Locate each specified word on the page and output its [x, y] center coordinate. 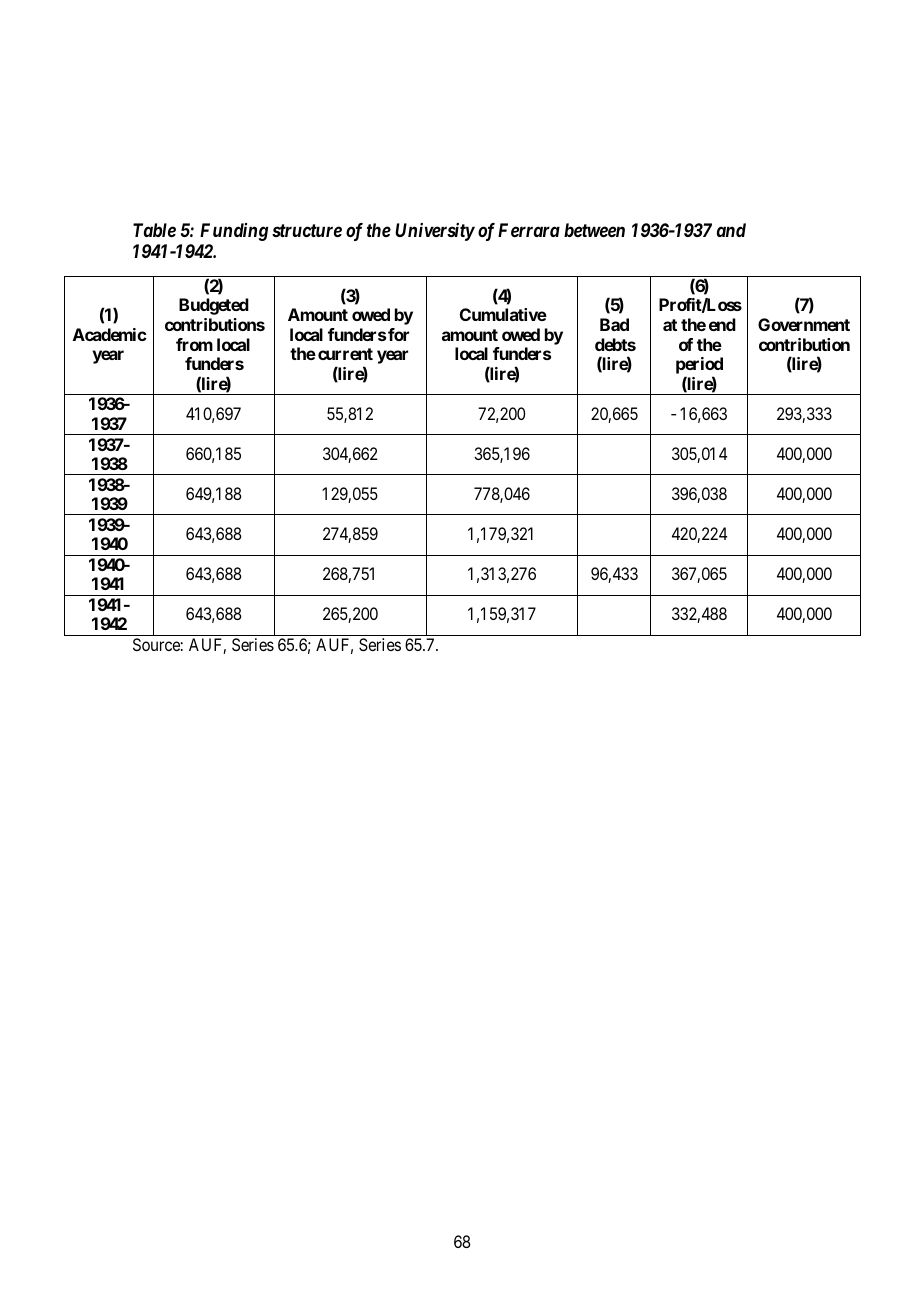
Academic [110, 334]
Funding [234, 232]
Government [804, 324]
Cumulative [503, 314]
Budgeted [214, 306]
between [594, 230]
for [398, 334]
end [722, 324]
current [345, 354]
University [435, 232]
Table [154, 230]
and [731, 230]
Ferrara [529, 230]
